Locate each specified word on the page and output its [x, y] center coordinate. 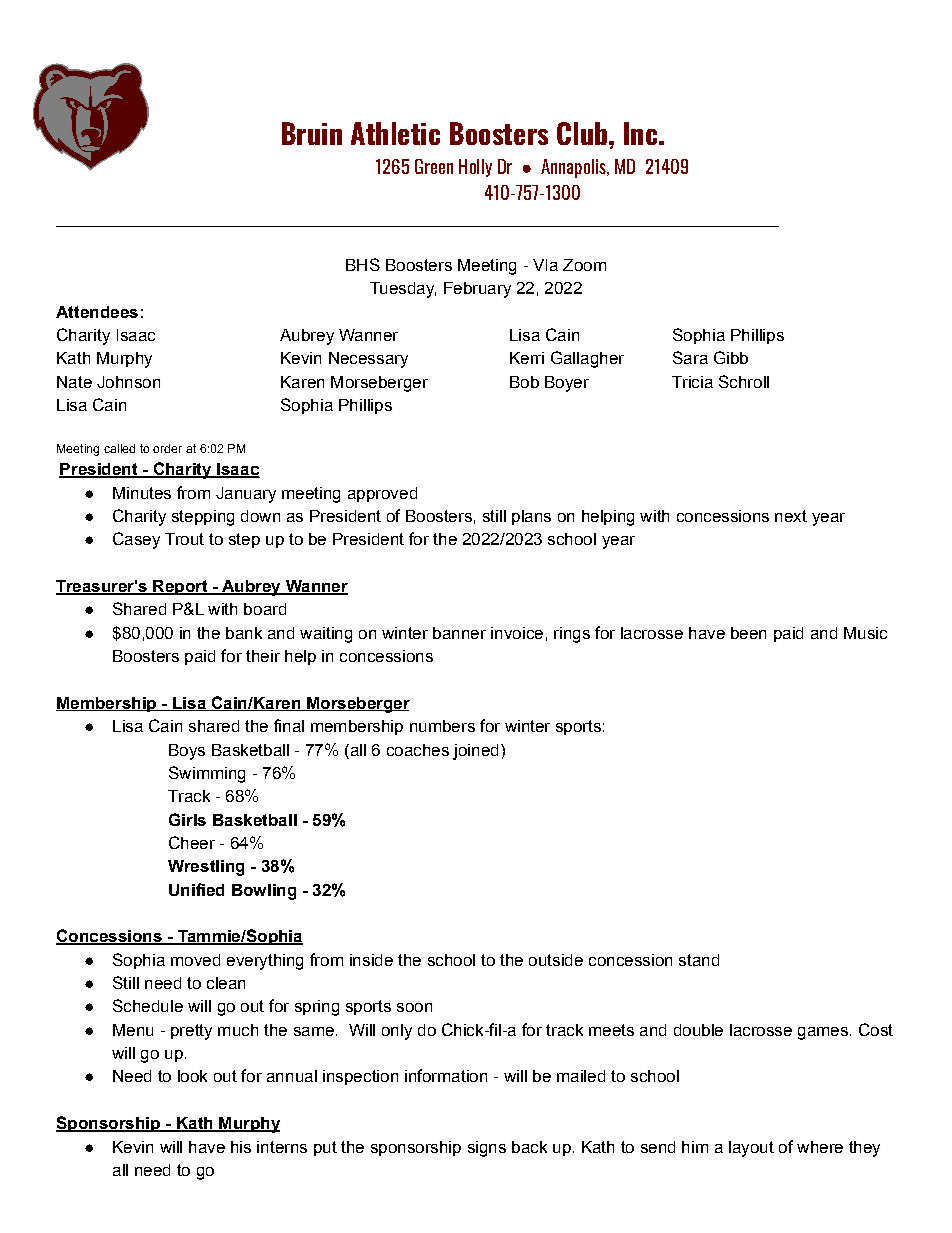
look [192, 1076]
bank [244, 633]
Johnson [128, 382]
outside [556, 960]
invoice [517, 633]
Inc [640, 133]
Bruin [312, 133]
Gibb [731, 357]
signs [487, 1149]
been [748, 633]
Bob [524, 382]
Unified [196, 889]
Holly [475, 168]
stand [699, 960]
